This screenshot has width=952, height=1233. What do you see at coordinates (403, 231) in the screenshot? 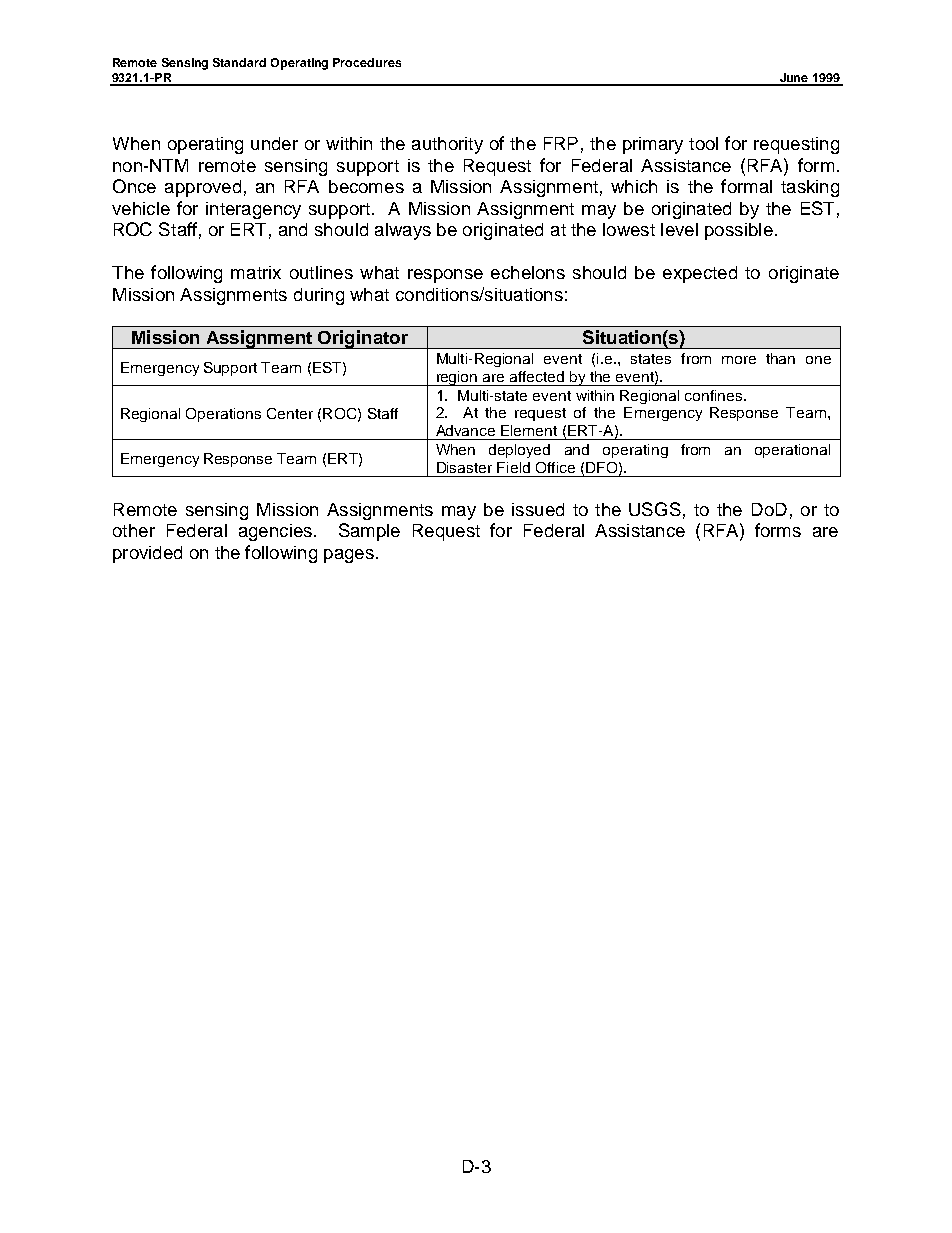
I see `always` at bounding box center [403, 231].
